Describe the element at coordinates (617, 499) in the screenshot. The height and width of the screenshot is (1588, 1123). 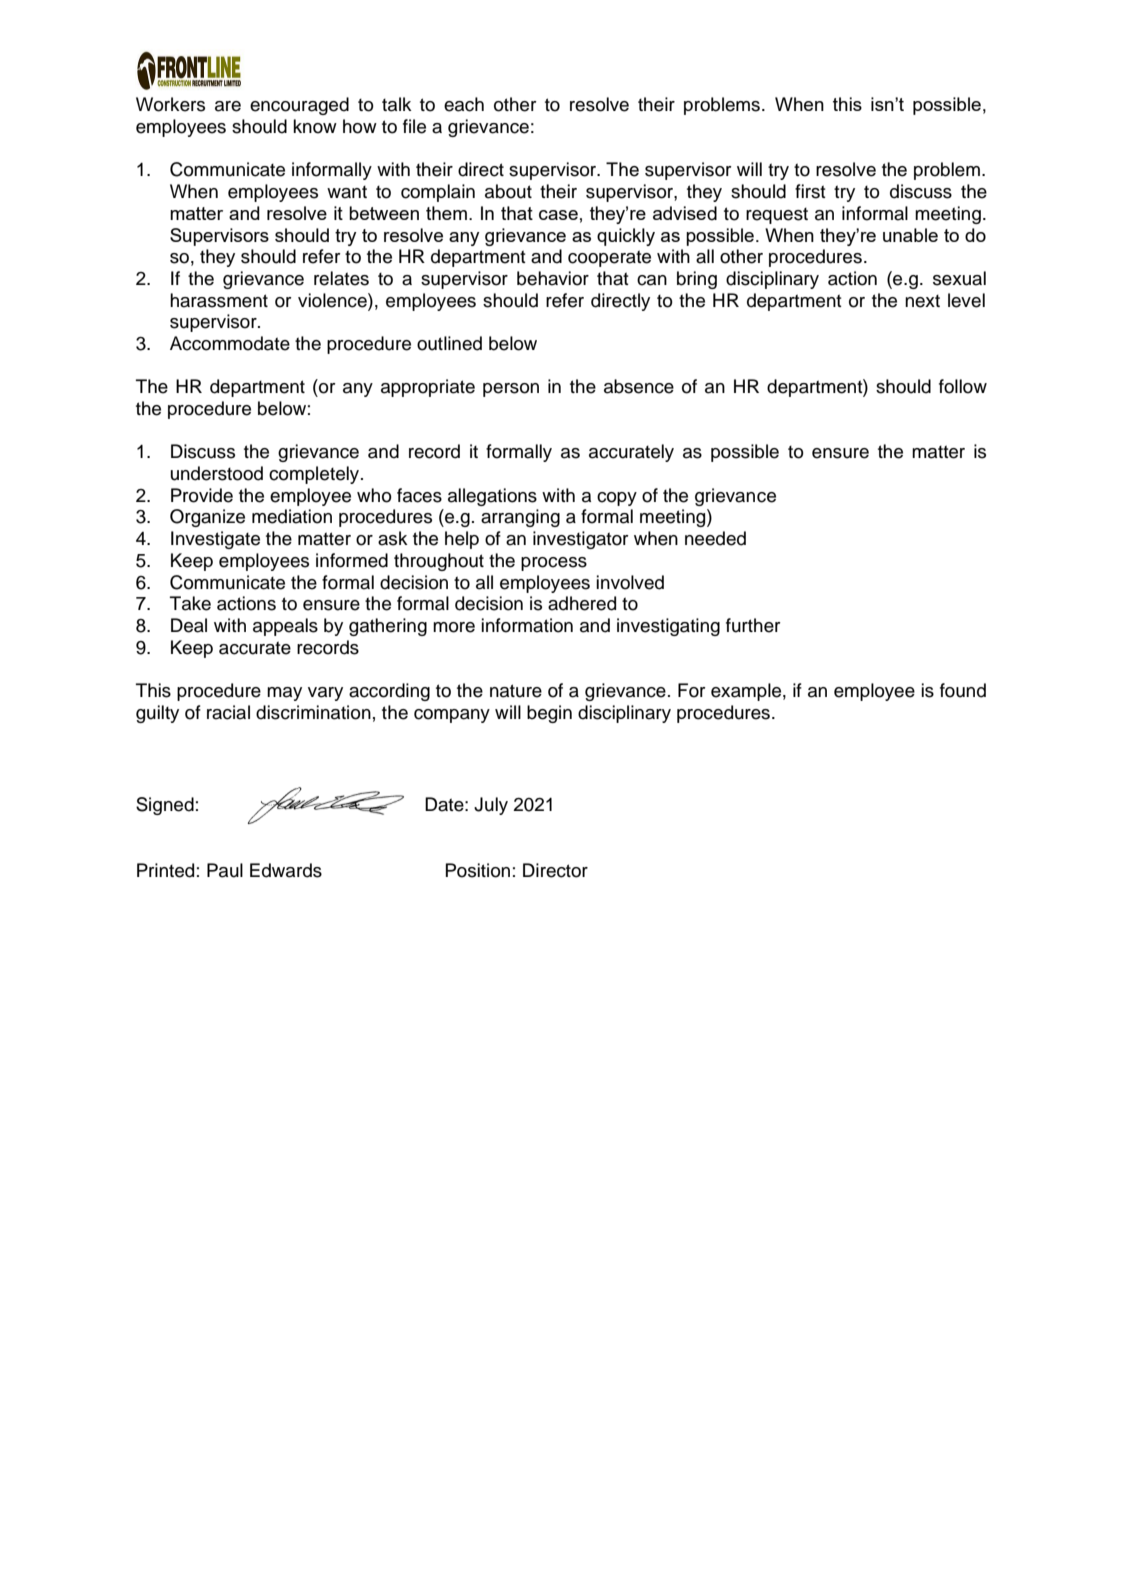
I see `copy` at that location.
